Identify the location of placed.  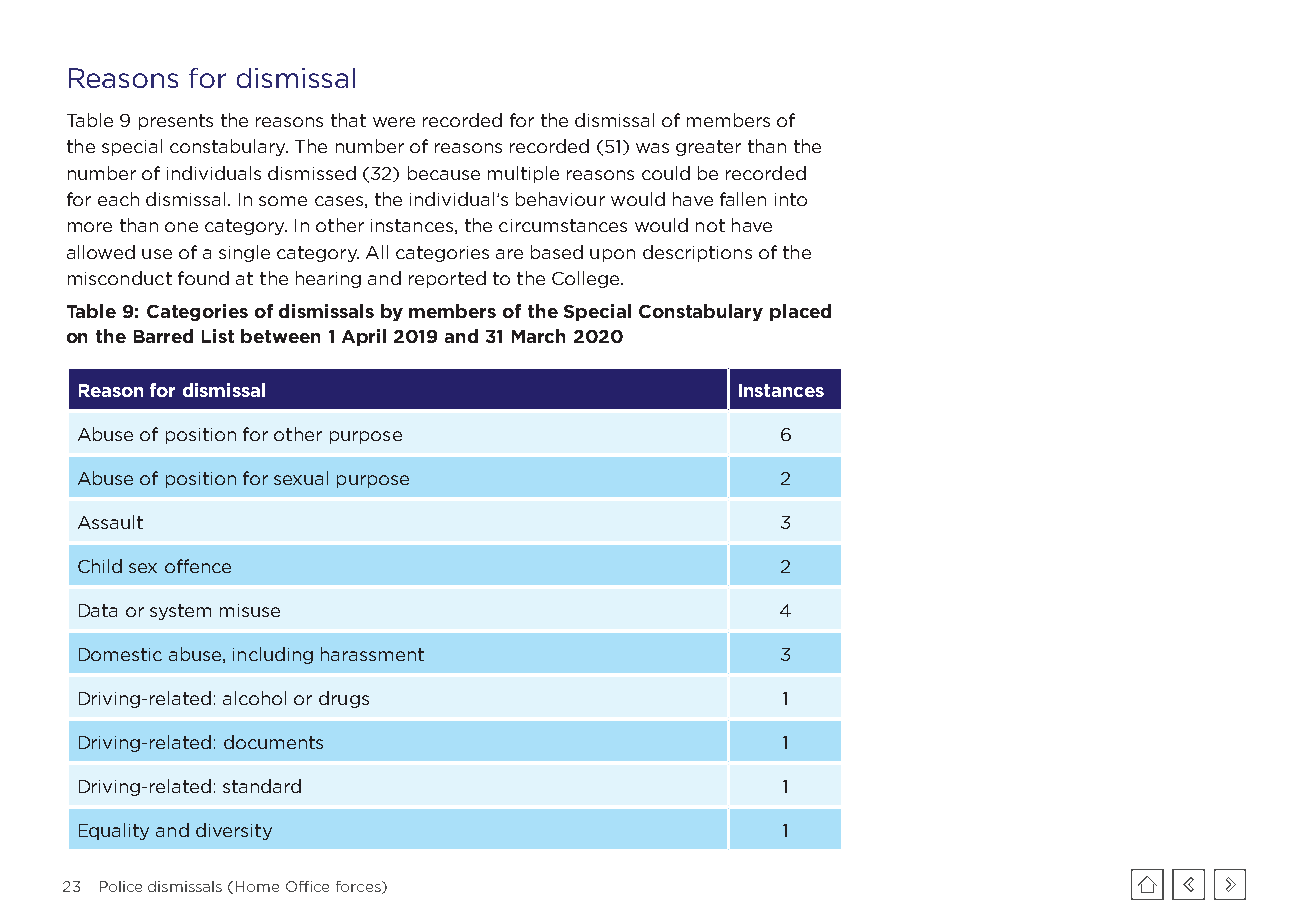
(800, 312).
